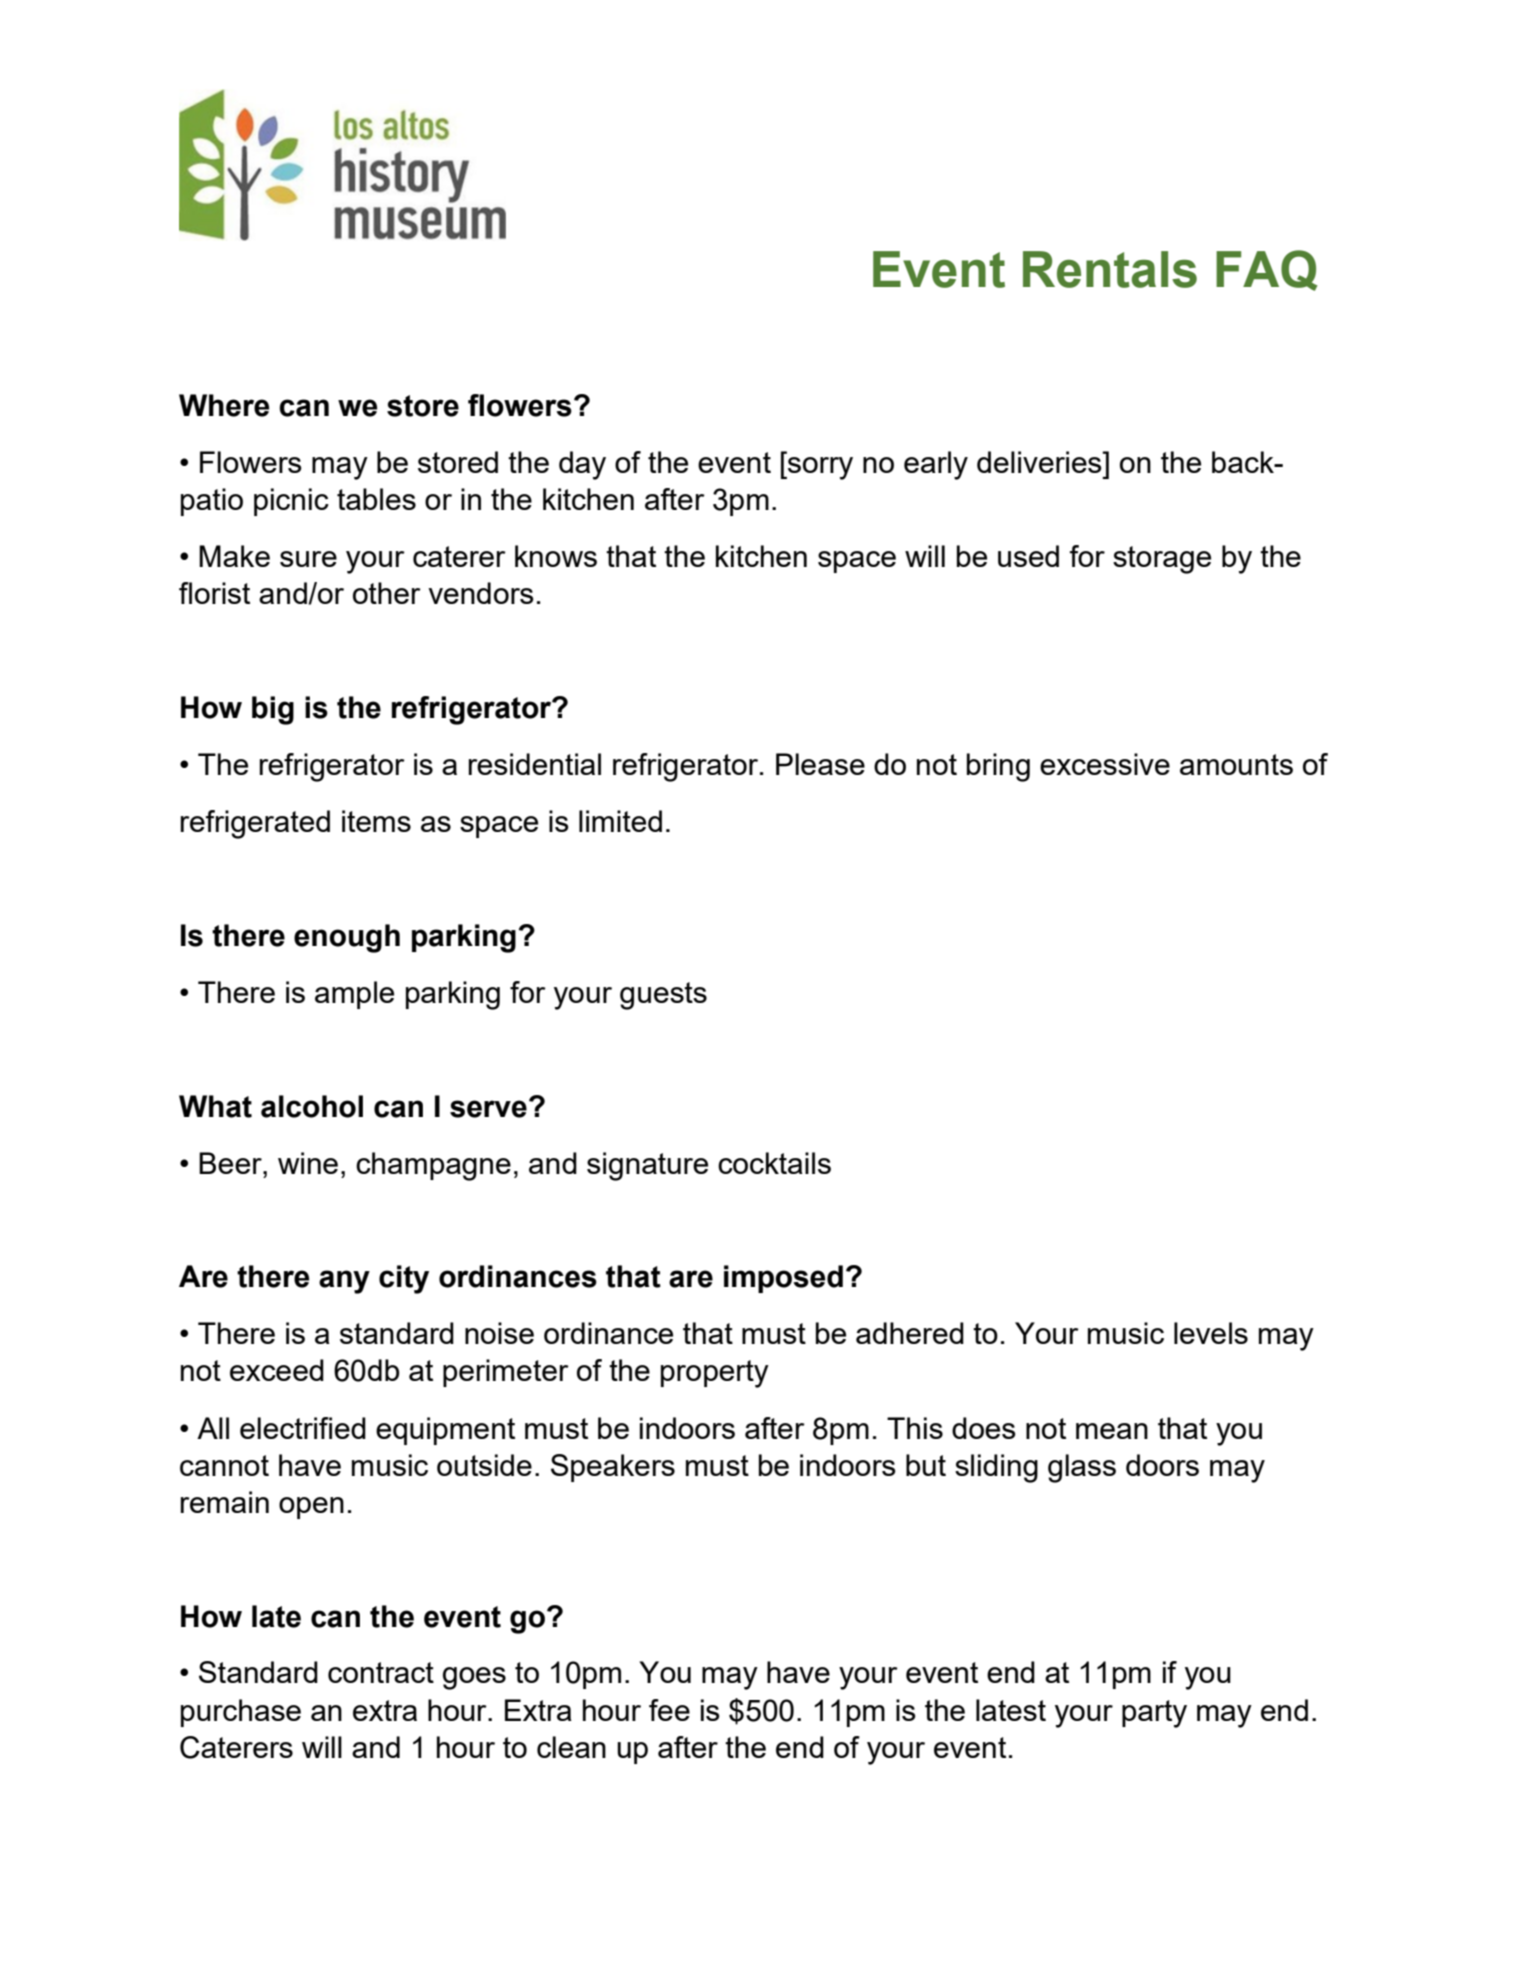  Describe the element at coordinates (1211, 1333) in the page. I see `levels` at that location.
